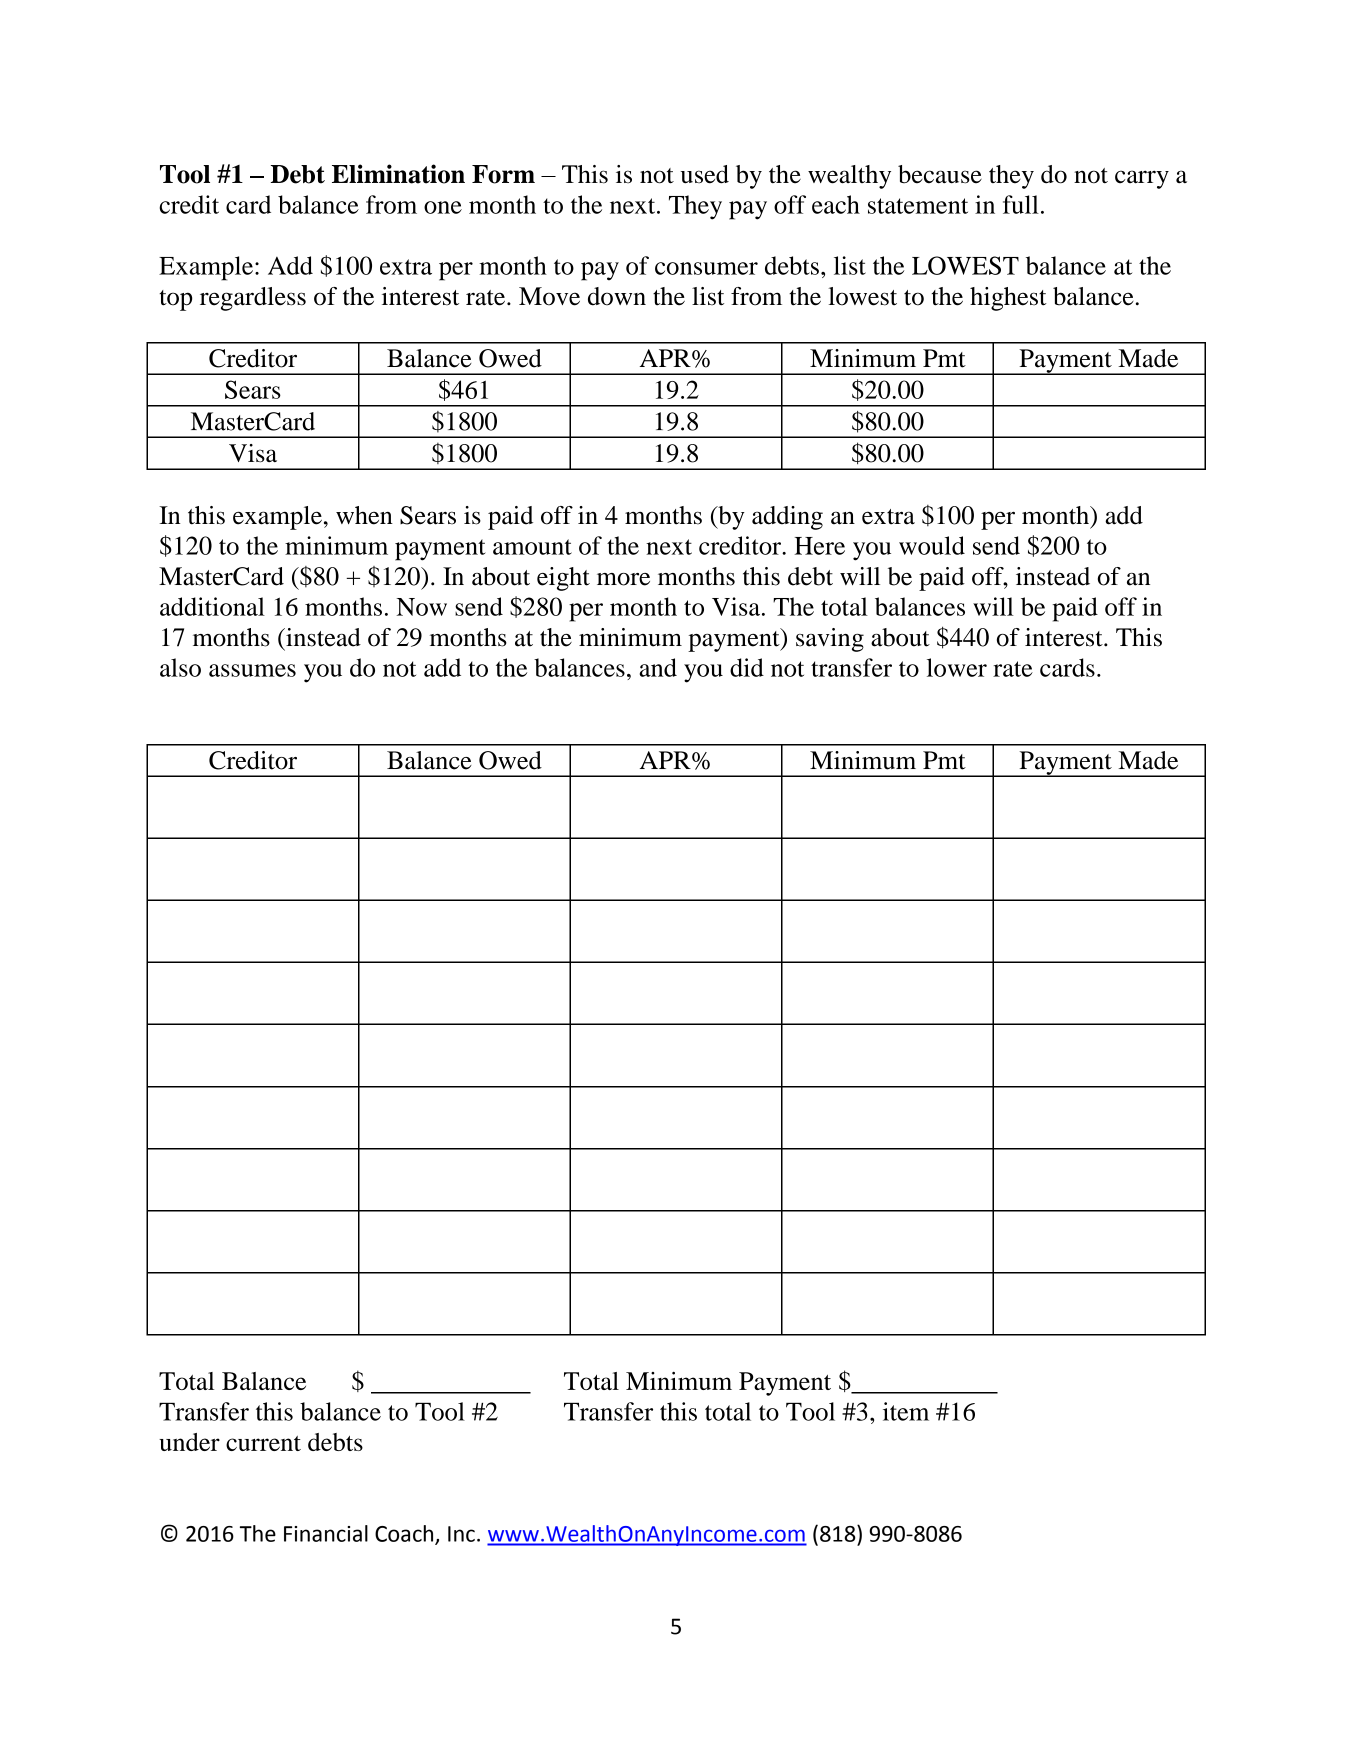 This document has width=1352, height=1750. What do you see at coordinates (252, 670) in the document?
I see `assumes` at bounding box center [252, 670].
